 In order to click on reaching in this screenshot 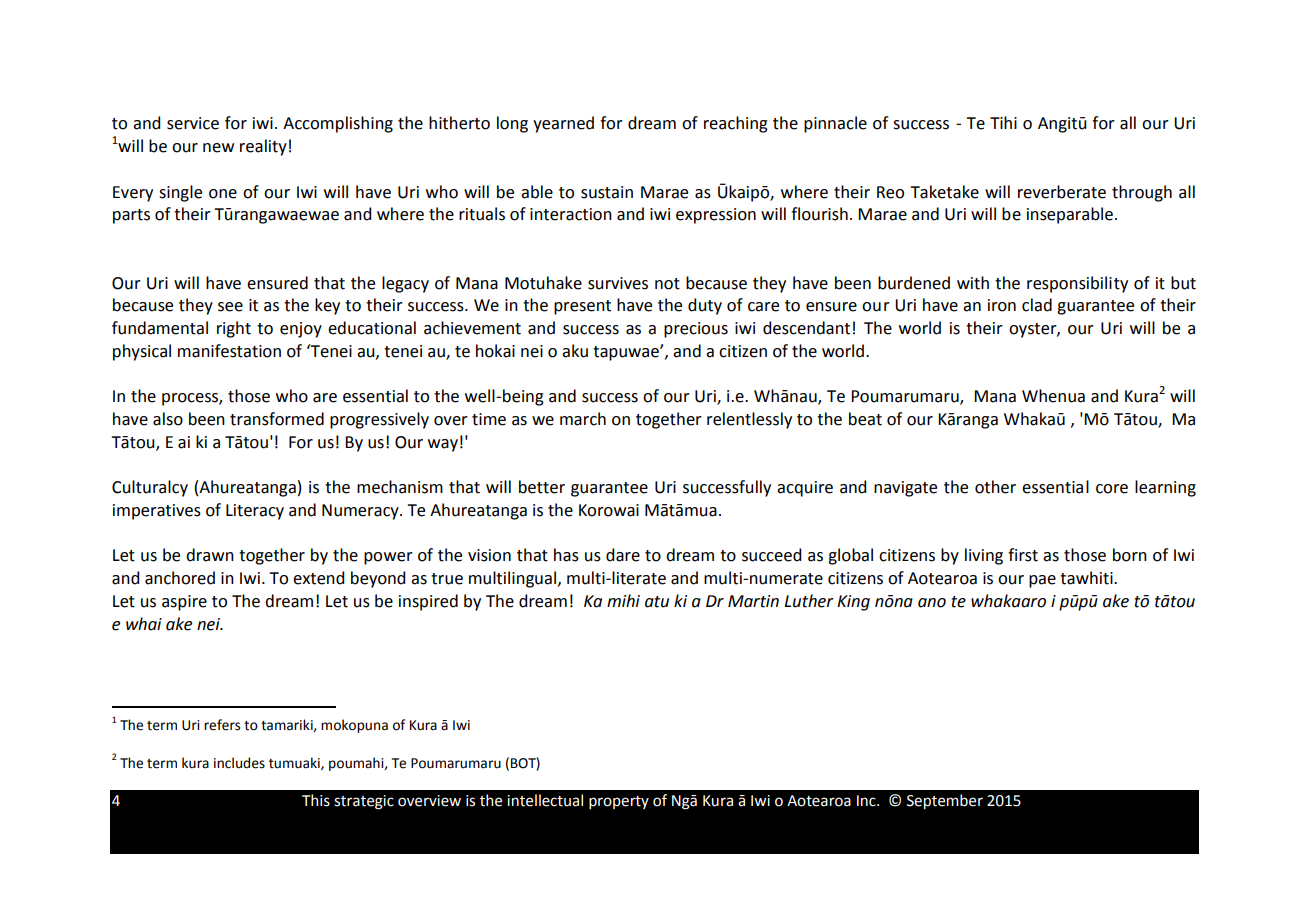, I will do `click(736, 124)`.
